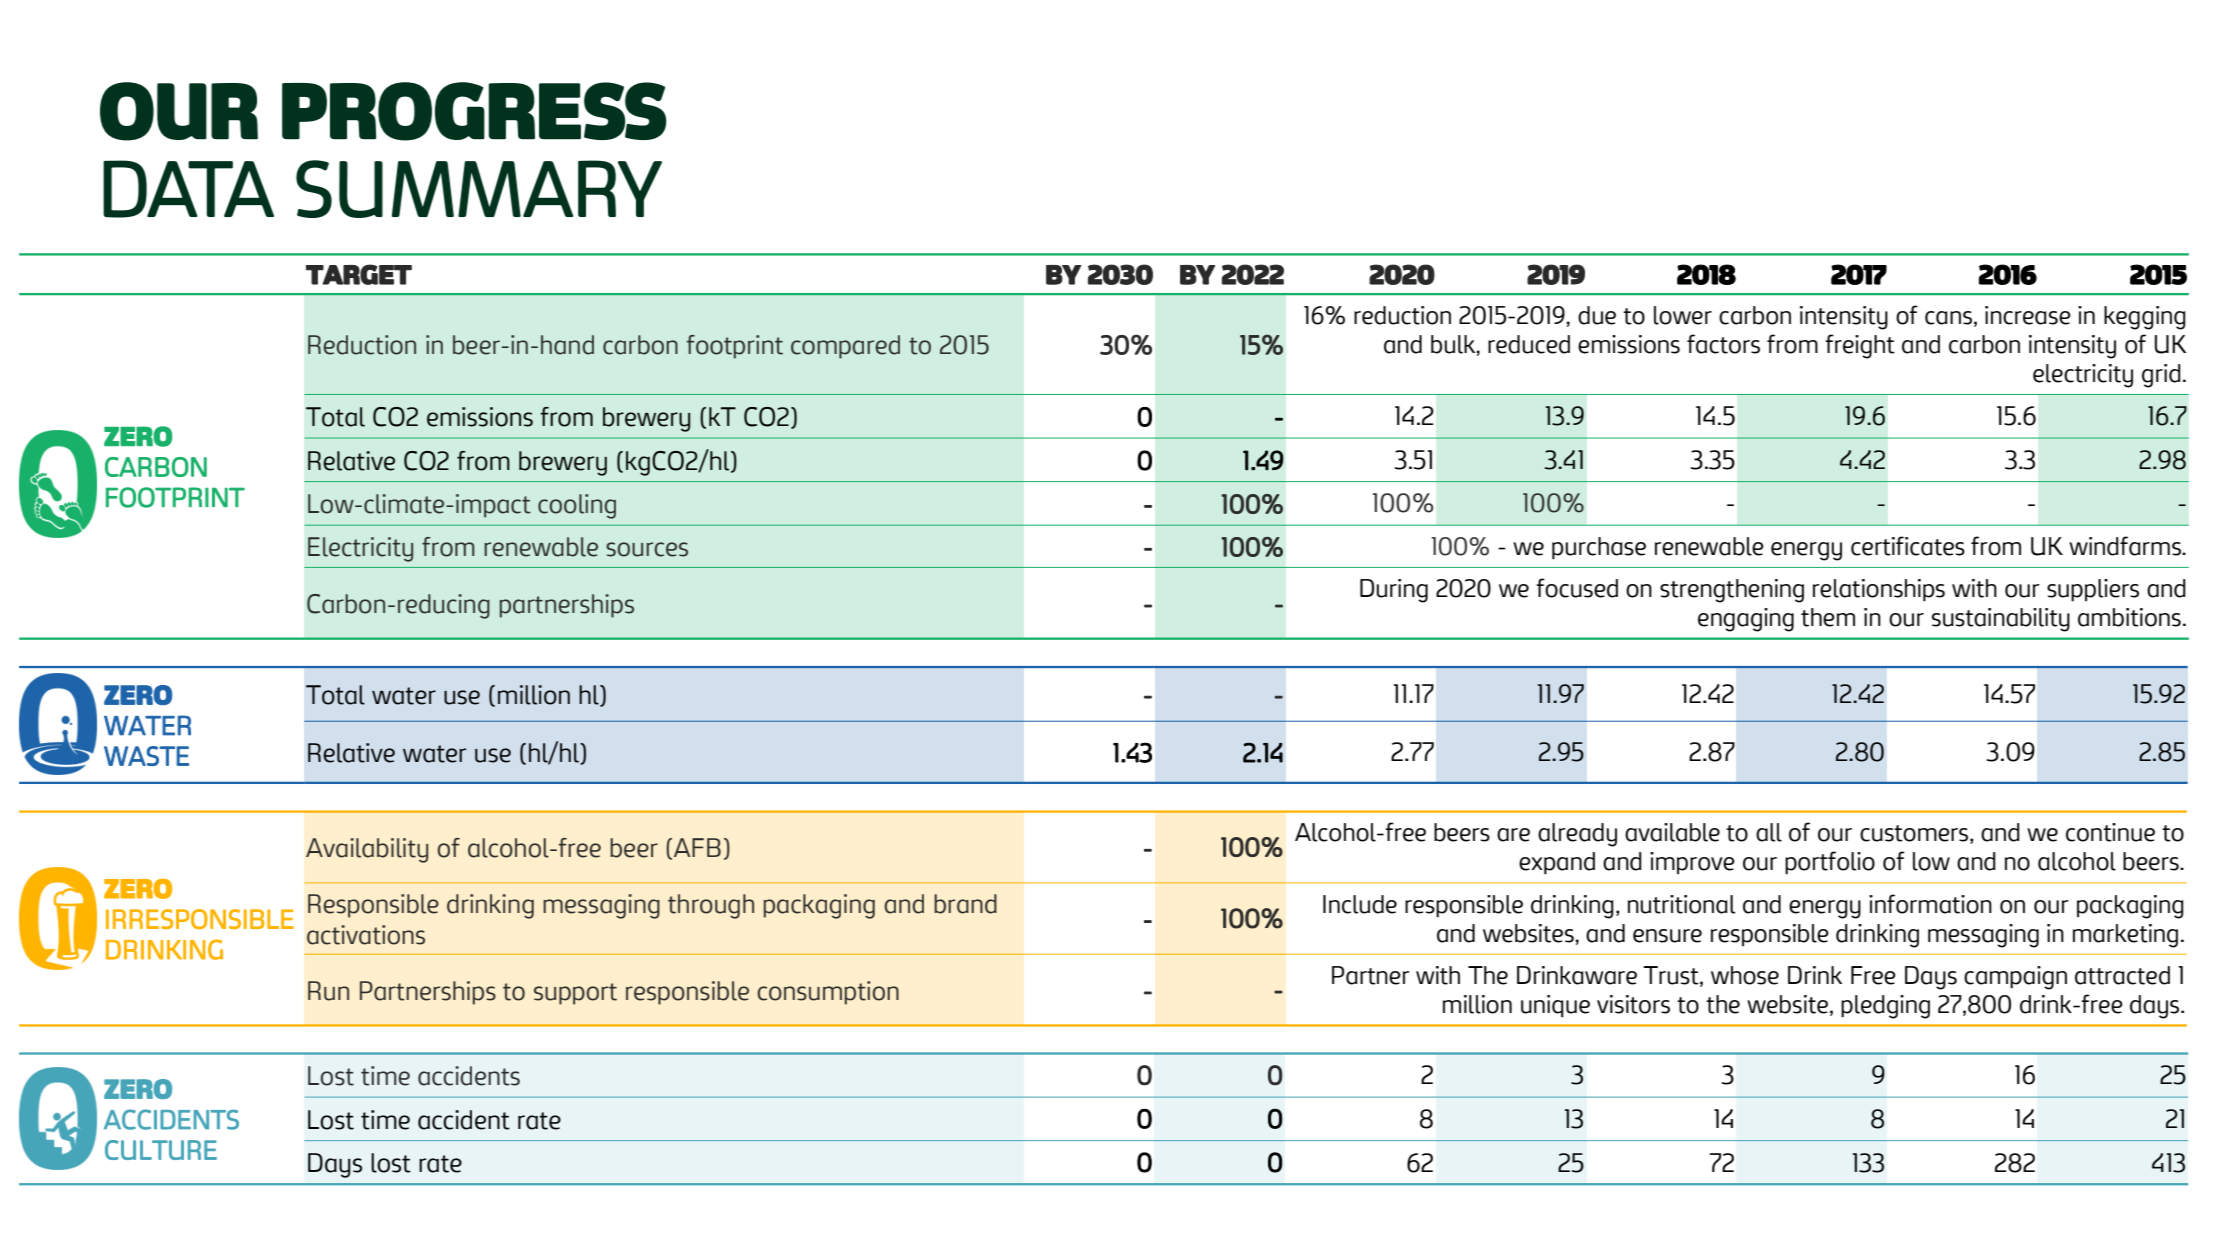  Describe the element at coordinates (845, 347) in the screenshot. I see `compared` at that location.
